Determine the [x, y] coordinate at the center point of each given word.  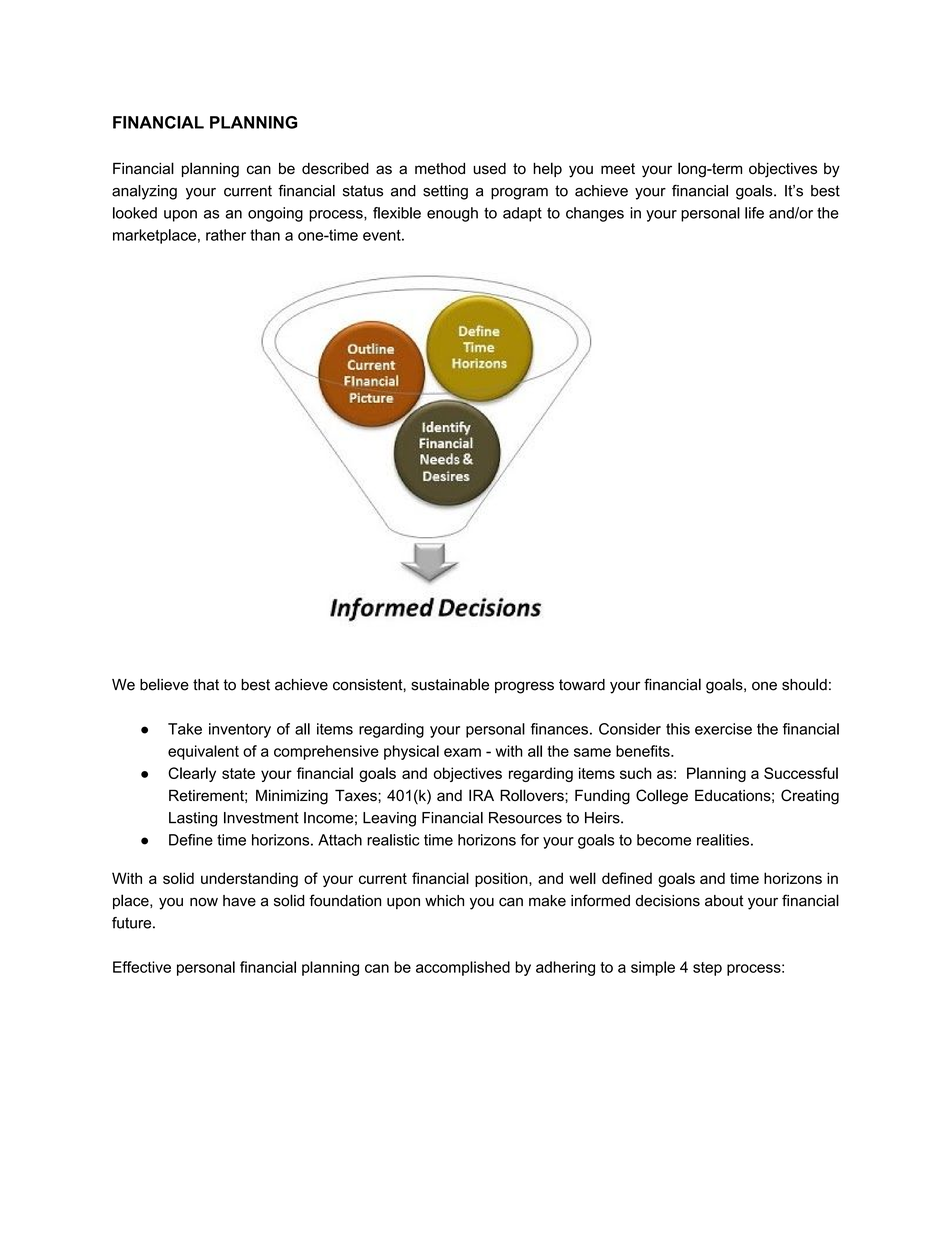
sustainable [450, 684]
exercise [723, 729]
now [204, 902]
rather [226, 235]
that [206, 685]
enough [452, 214]
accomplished [463, 968]
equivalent [203, 752]
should [804, 684]
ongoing [275, 214]
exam [462, 752]
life [754, 213]
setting [445, 192]
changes [595, 214]
